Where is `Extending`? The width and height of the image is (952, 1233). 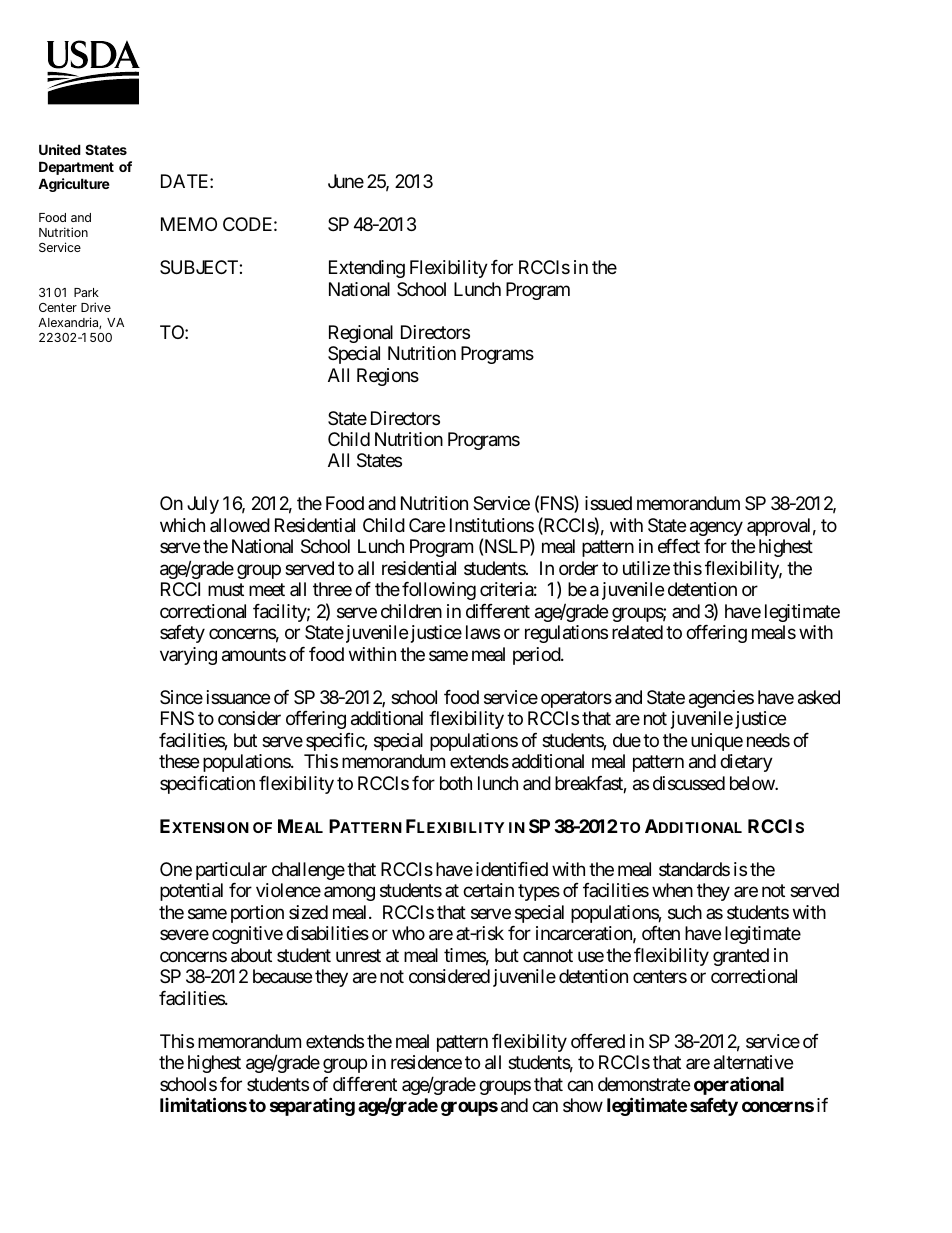
Extending is located at coordinates (367, 269).
